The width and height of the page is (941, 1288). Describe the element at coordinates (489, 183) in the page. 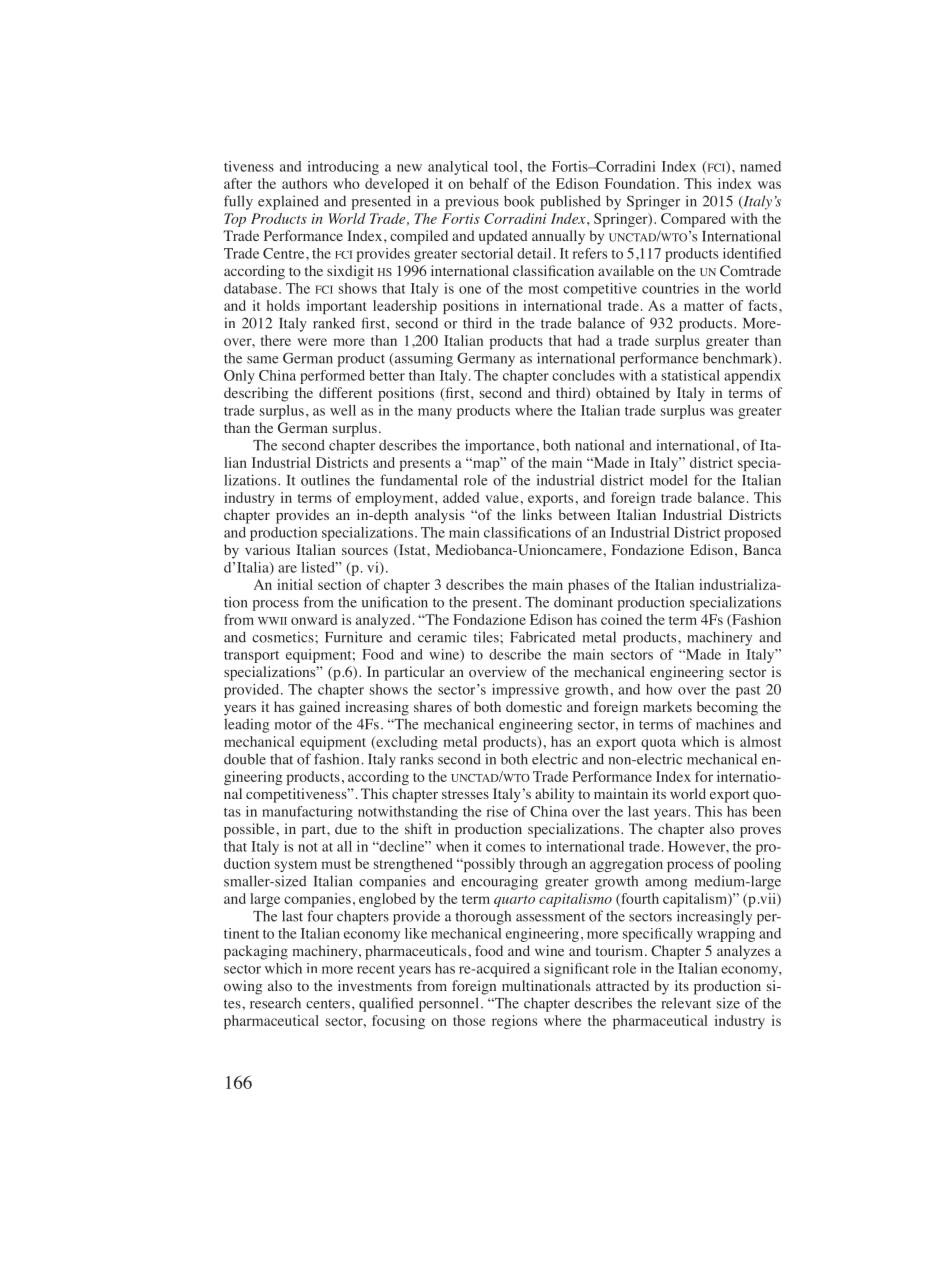

I see `behalf` at that location.
